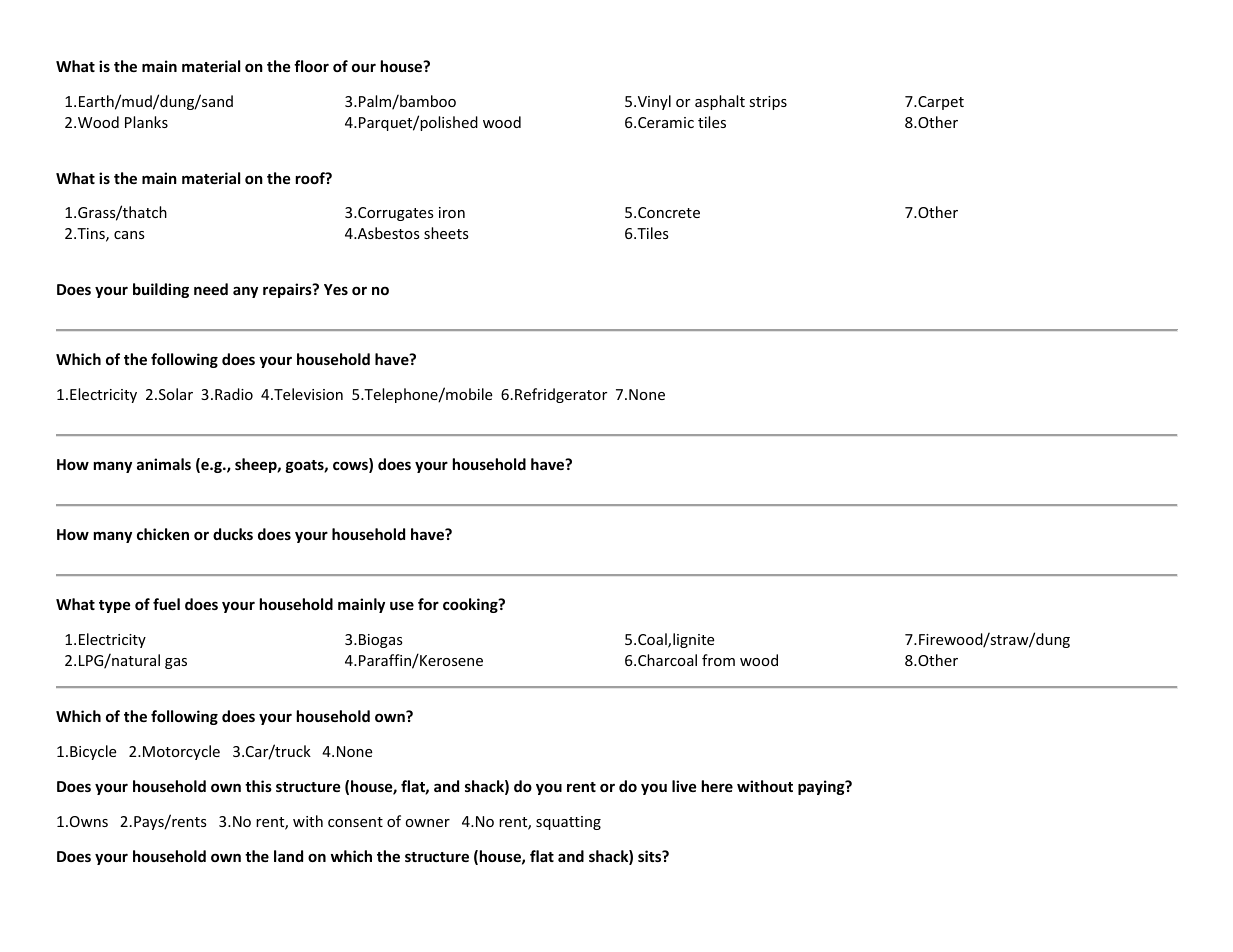  I want to click on this, so click(258, 786).
